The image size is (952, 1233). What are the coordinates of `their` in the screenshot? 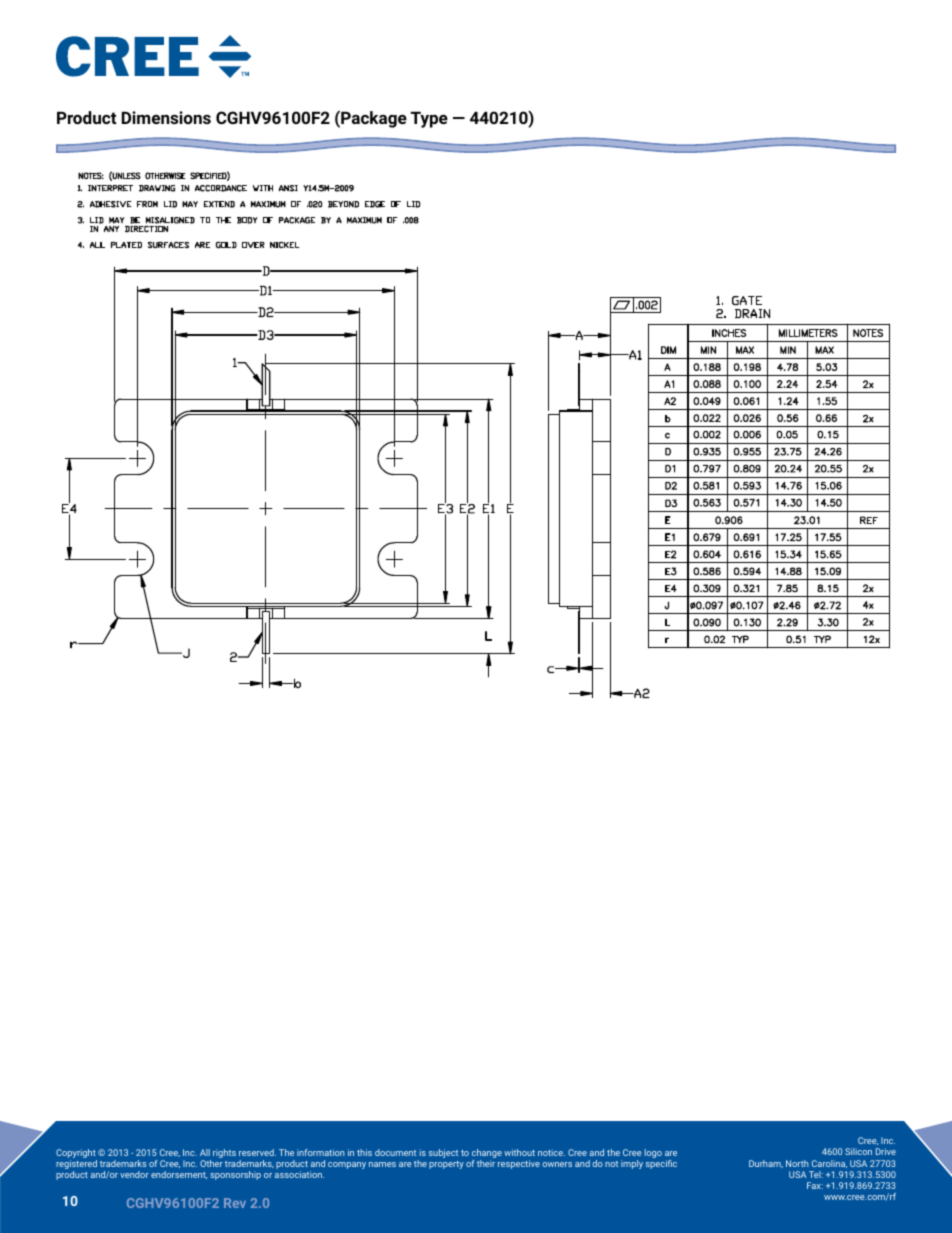 It's located at (486, 1163).
